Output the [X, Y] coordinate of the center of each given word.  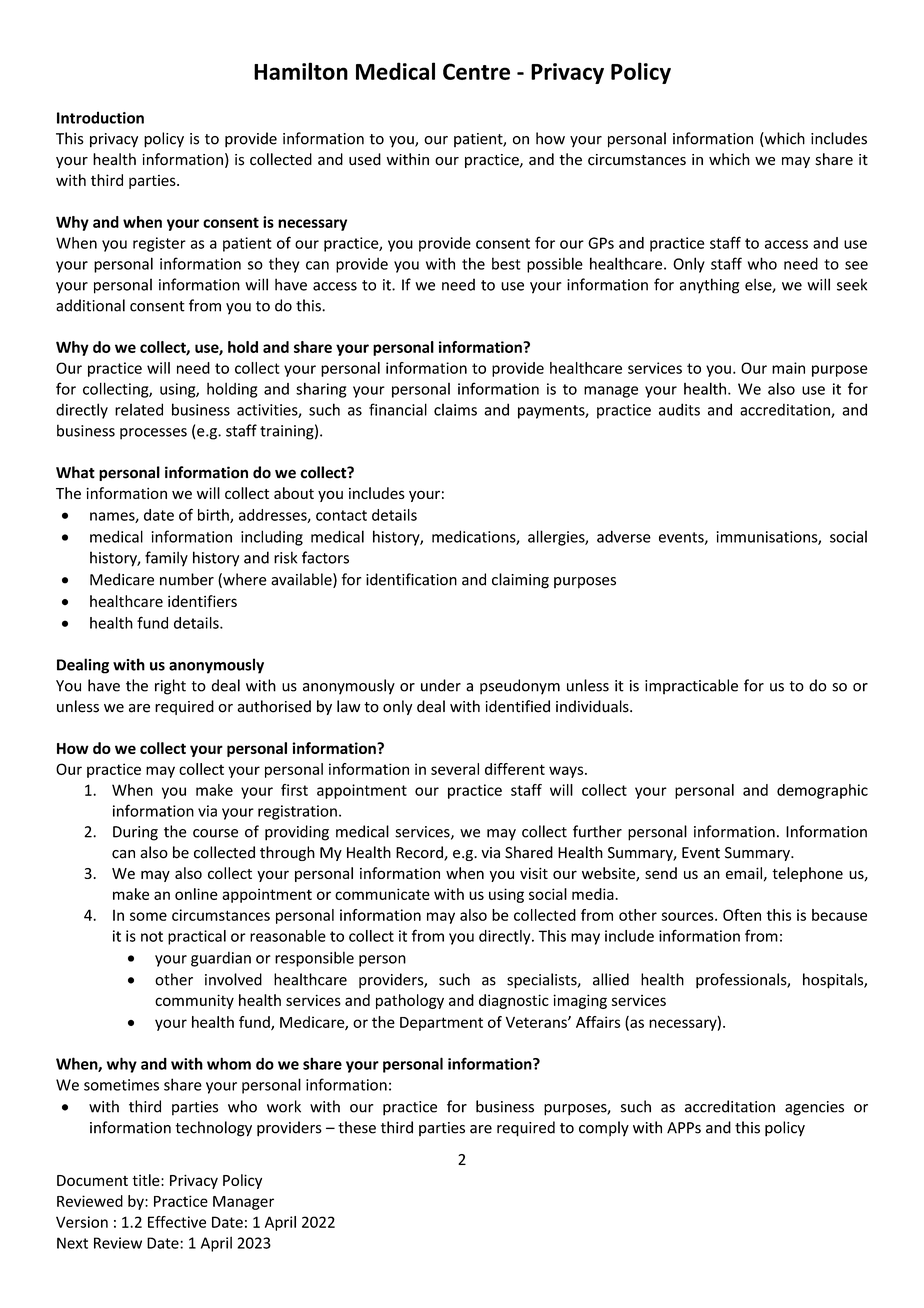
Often [742, 915]
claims [455, 409]
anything [709, 286]
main [788, 368]
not [152, 936]
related [139, 409]
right [170, 687]
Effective [177, 1222]
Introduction [100, 117]
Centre [476, 71]
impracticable [691, 687]
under [441, 685]
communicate [382, 894]
